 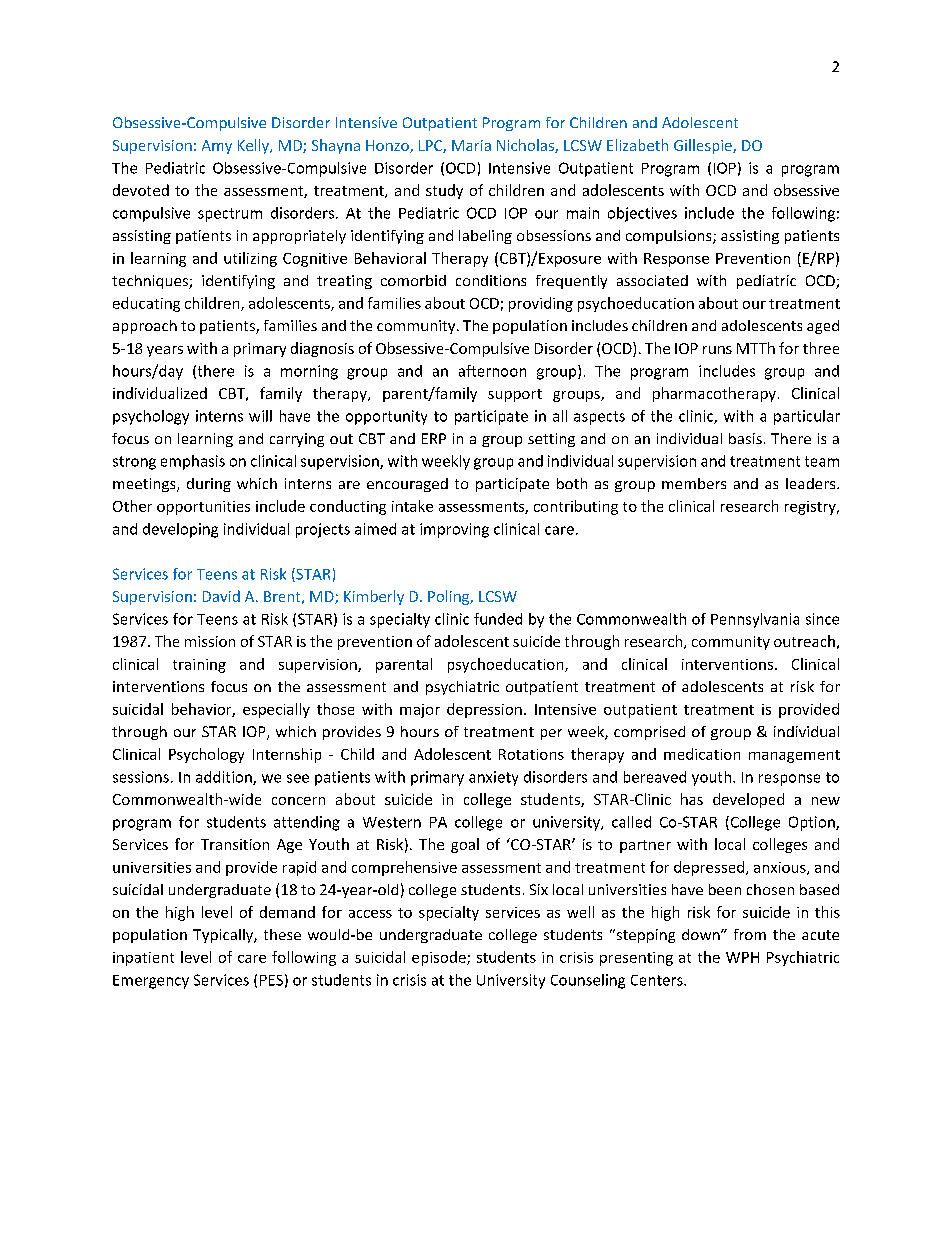 I want to click on Pennsylvania, so click(x=755, y=620).
